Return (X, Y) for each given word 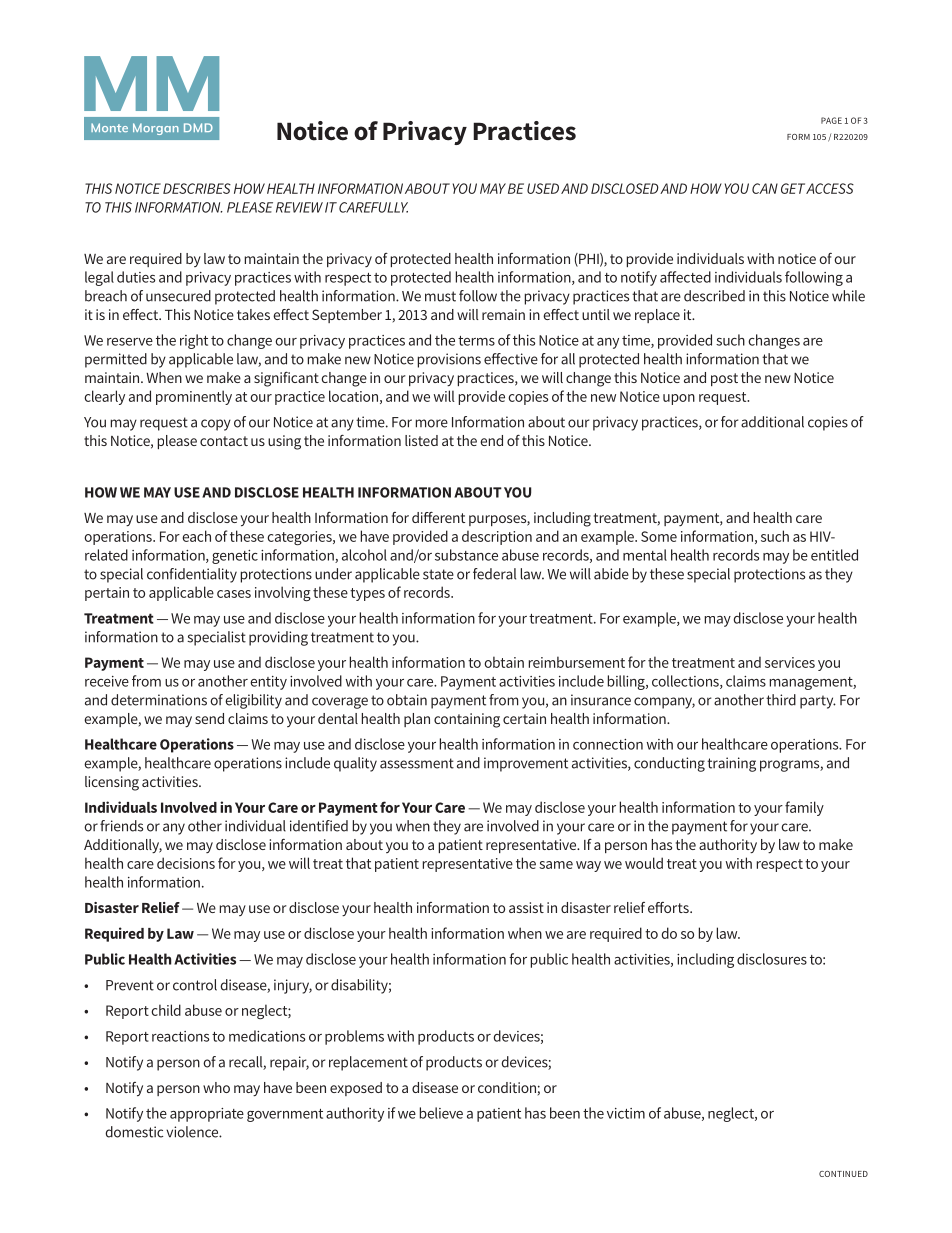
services (790, 662)
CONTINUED (843, 1174)
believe (441, 1113)
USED (543, 188)
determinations (159, 700)
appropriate (207, 1115)
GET (793, 188)
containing (467, 720)
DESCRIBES (197, 188)
